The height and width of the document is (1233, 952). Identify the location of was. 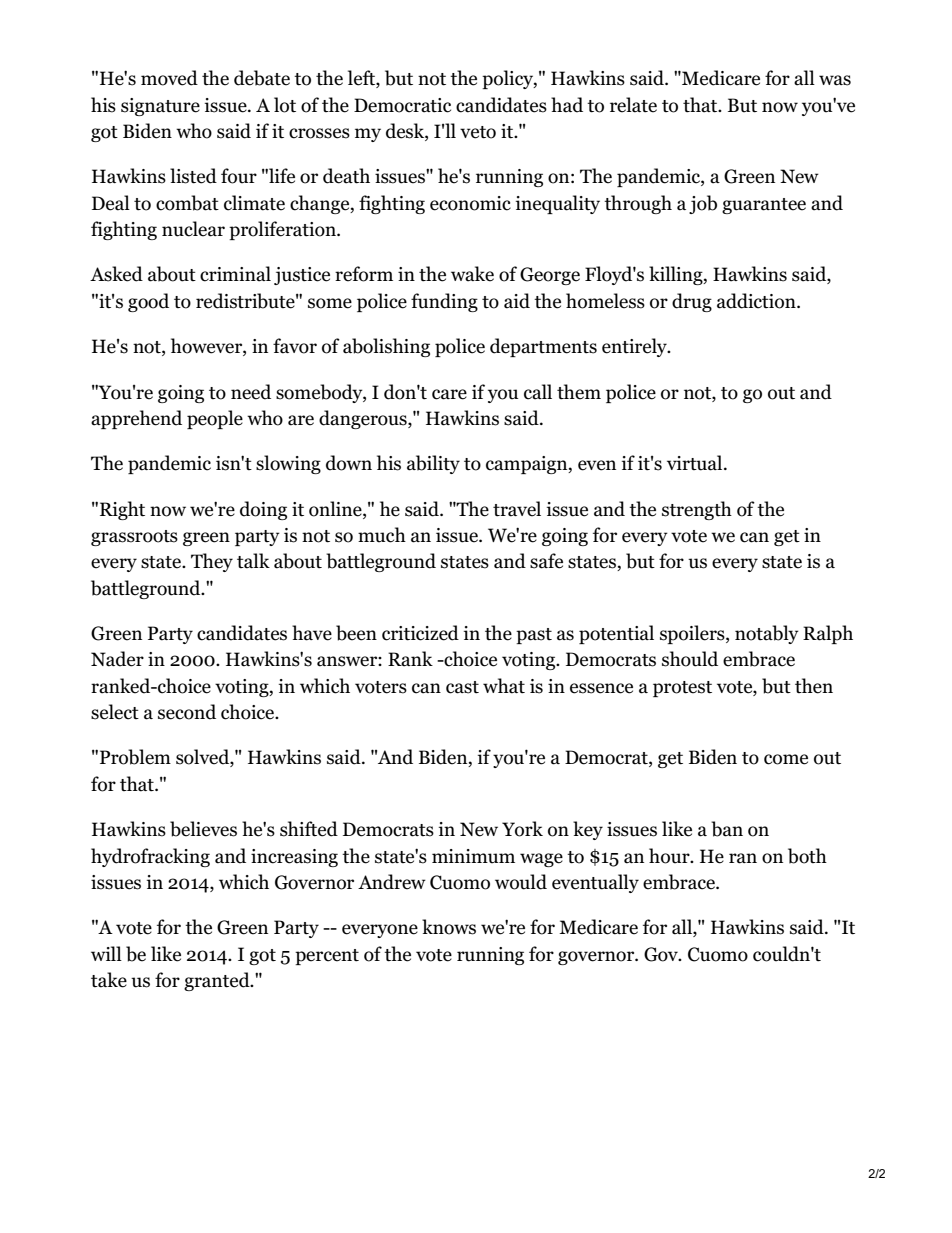
(835, 80).
